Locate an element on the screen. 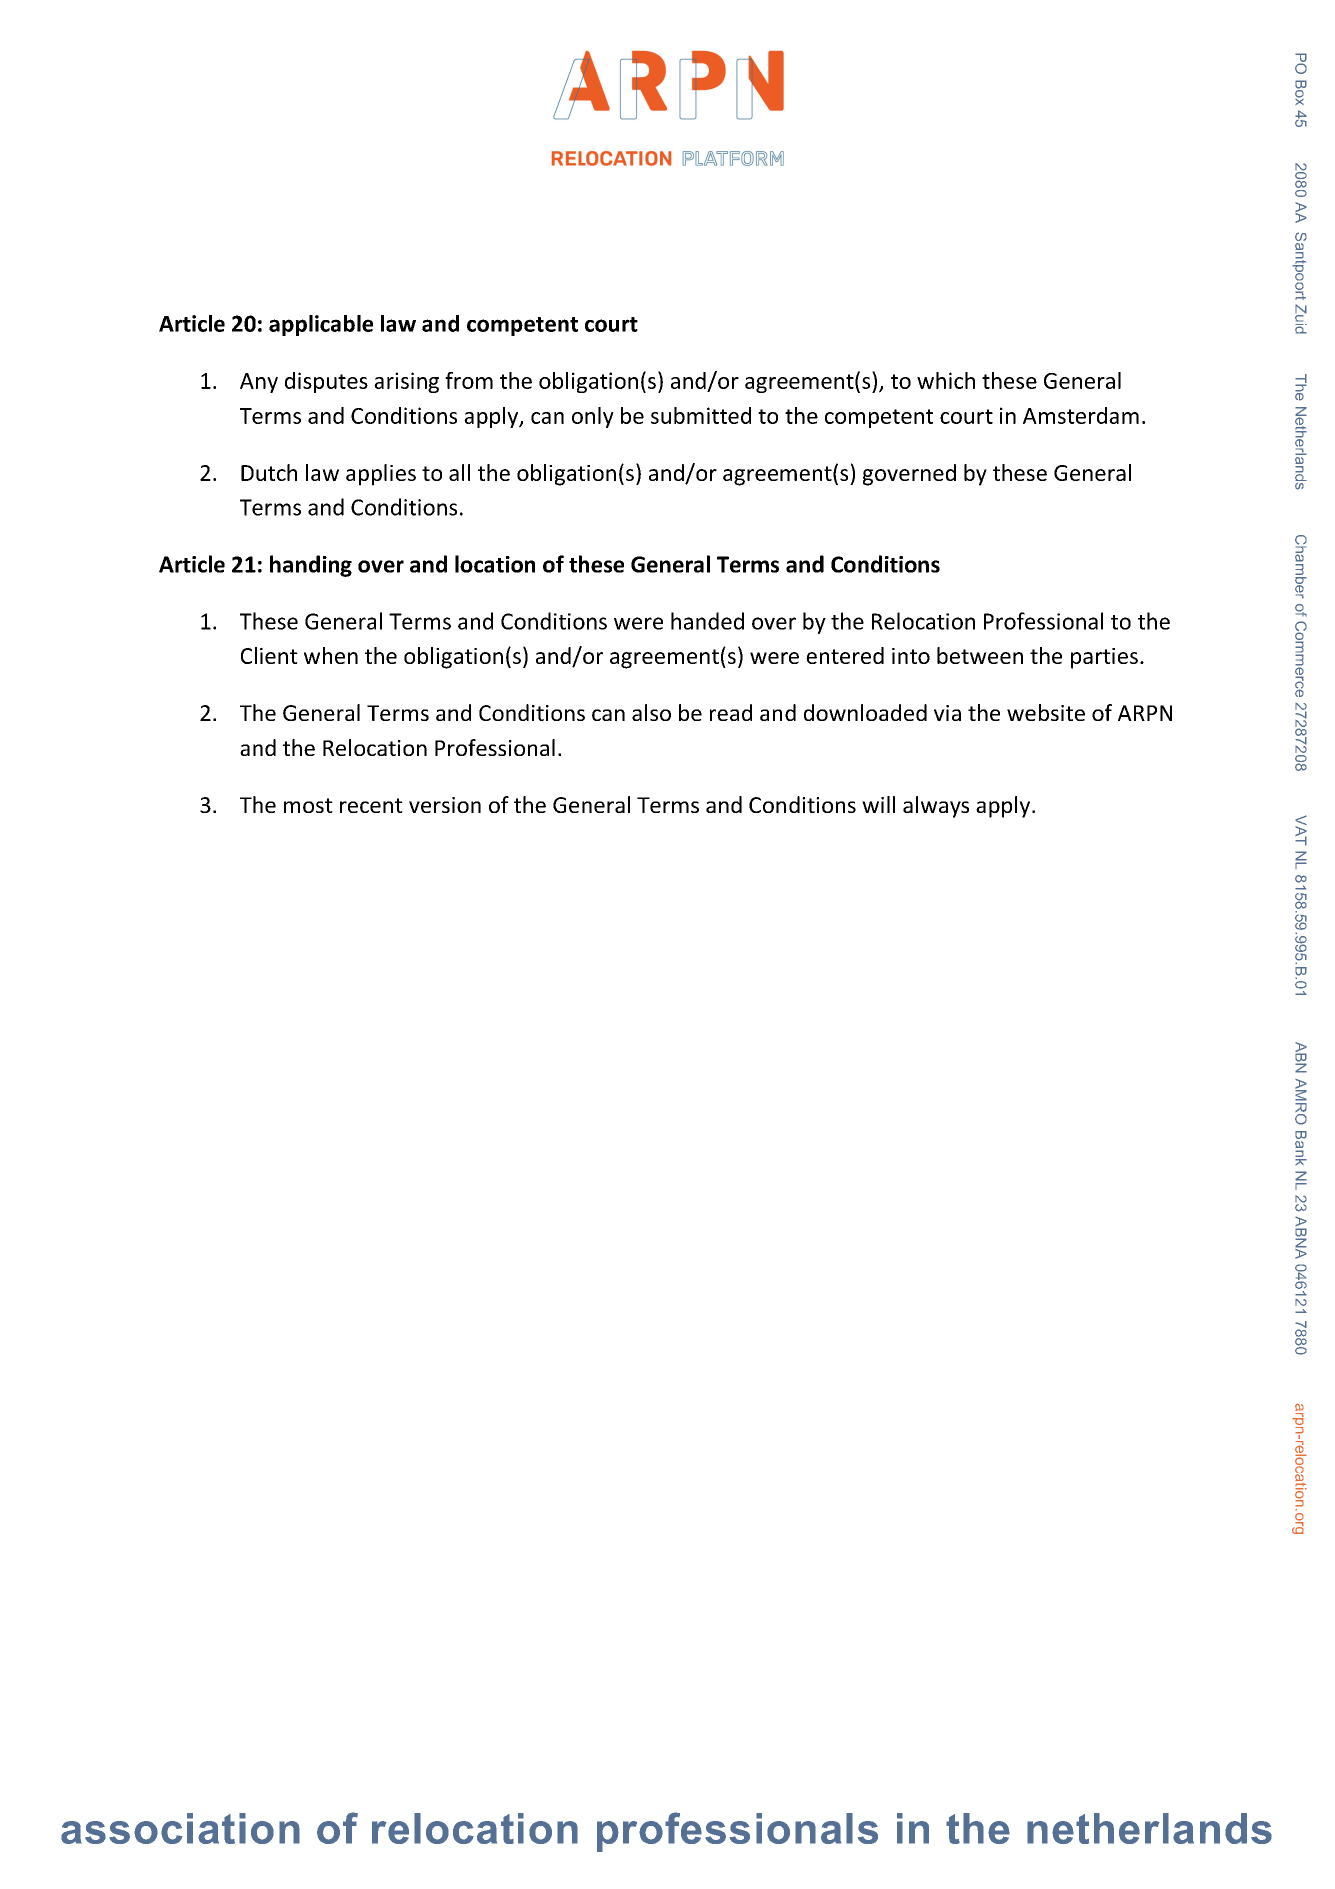 Image resolution: width=1335 pixels, height=1889 pixels. most is located at coordinates (308, 805).
